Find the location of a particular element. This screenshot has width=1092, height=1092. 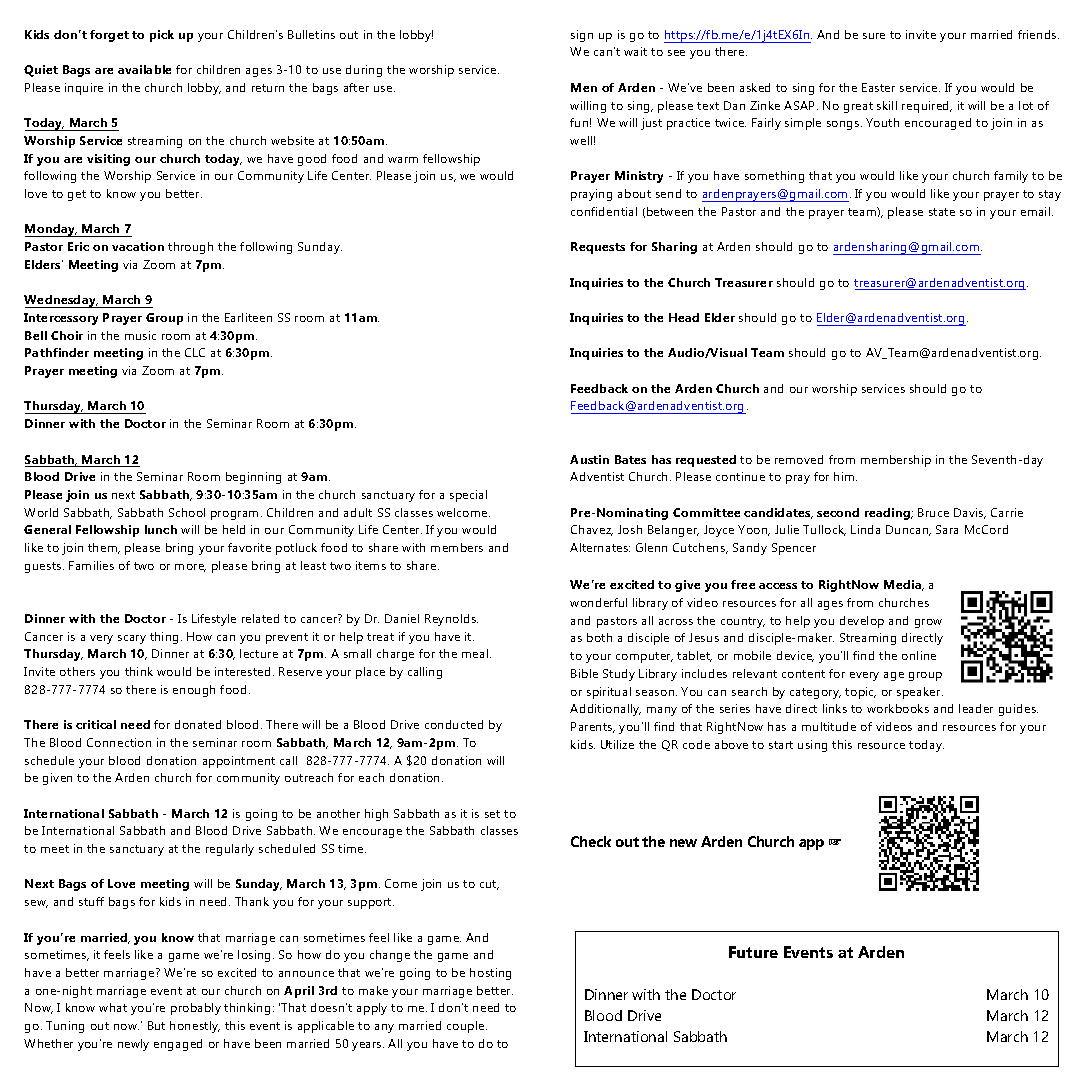

Duncan is located at coordinates (908, 530).
